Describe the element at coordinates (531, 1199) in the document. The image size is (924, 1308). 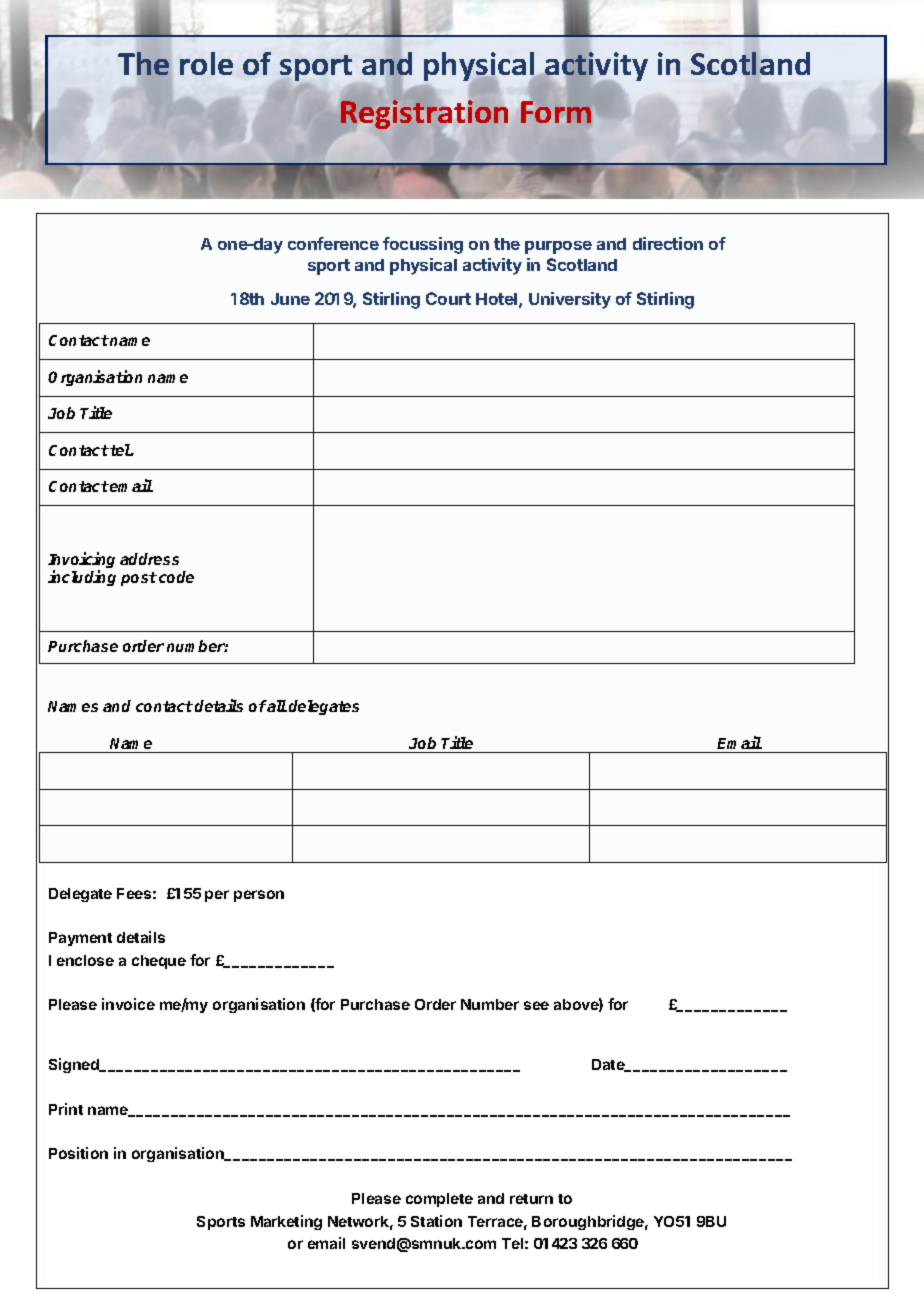
I see `return` at that location.
